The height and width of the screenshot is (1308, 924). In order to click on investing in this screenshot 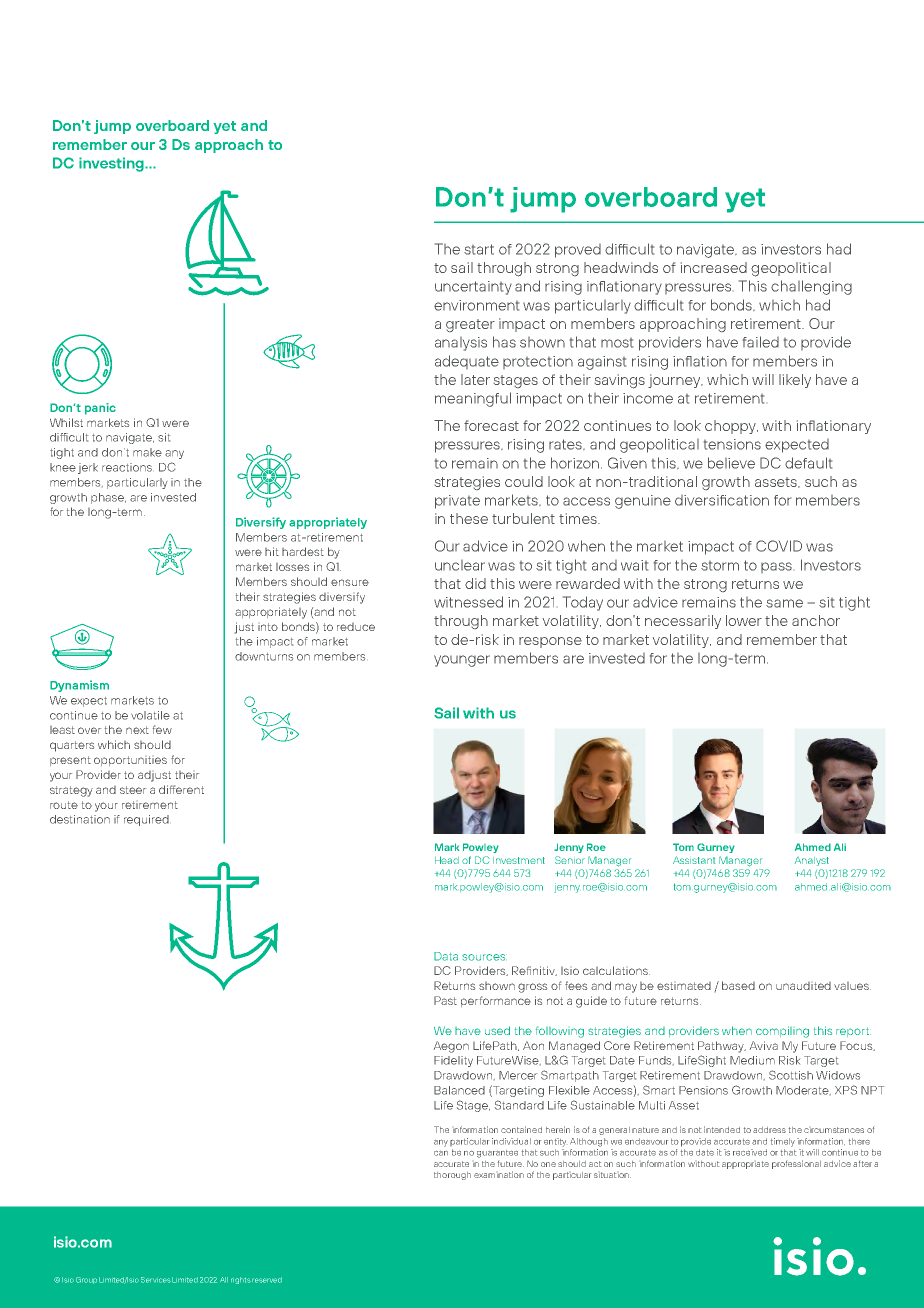, I will do `click(112, 164)`.
